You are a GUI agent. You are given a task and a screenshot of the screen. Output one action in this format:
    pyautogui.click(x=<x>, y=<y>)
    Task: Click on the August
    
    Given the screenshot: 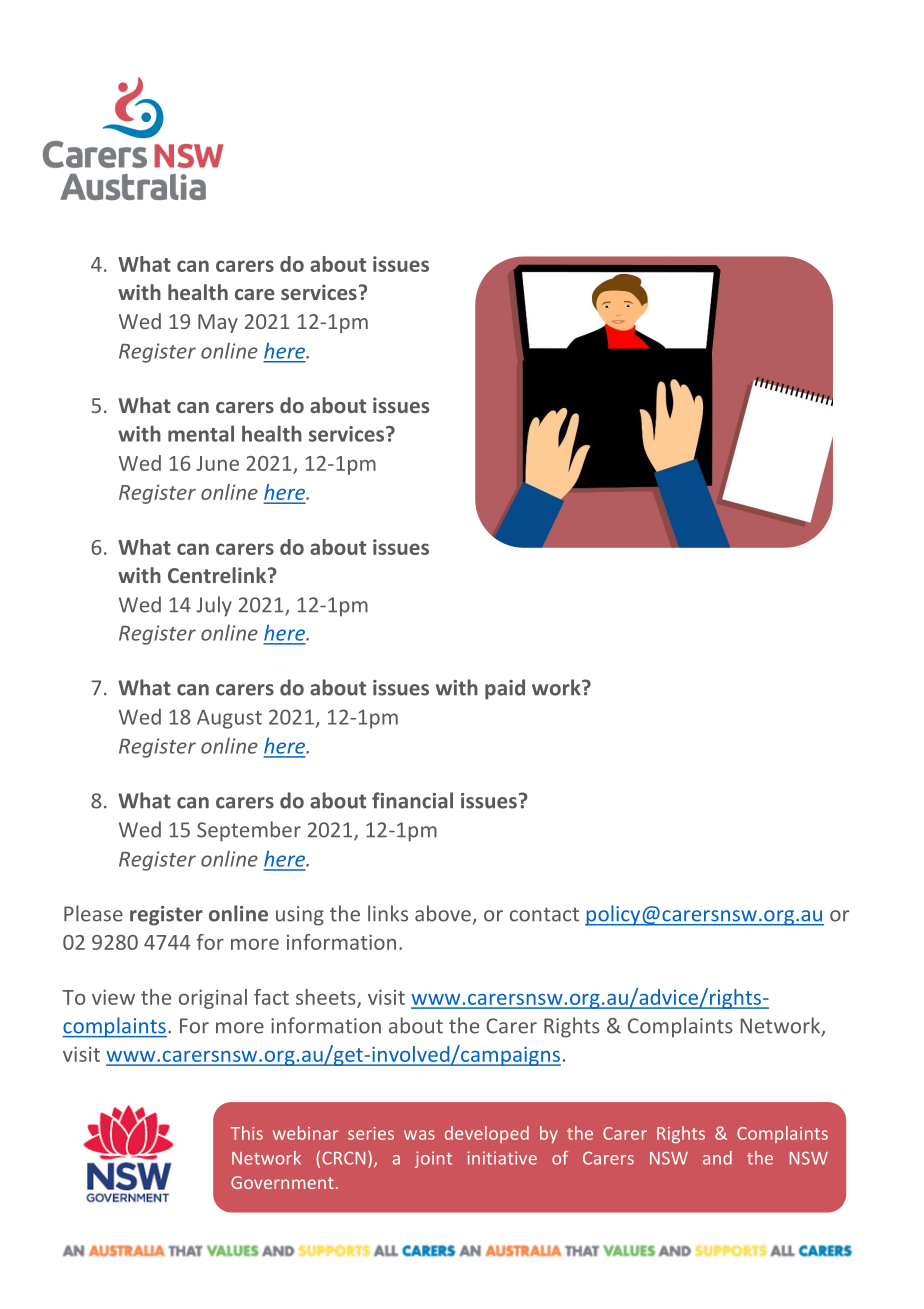 What is the action you would take?
    pyautogui.click(x=229, y=719)
